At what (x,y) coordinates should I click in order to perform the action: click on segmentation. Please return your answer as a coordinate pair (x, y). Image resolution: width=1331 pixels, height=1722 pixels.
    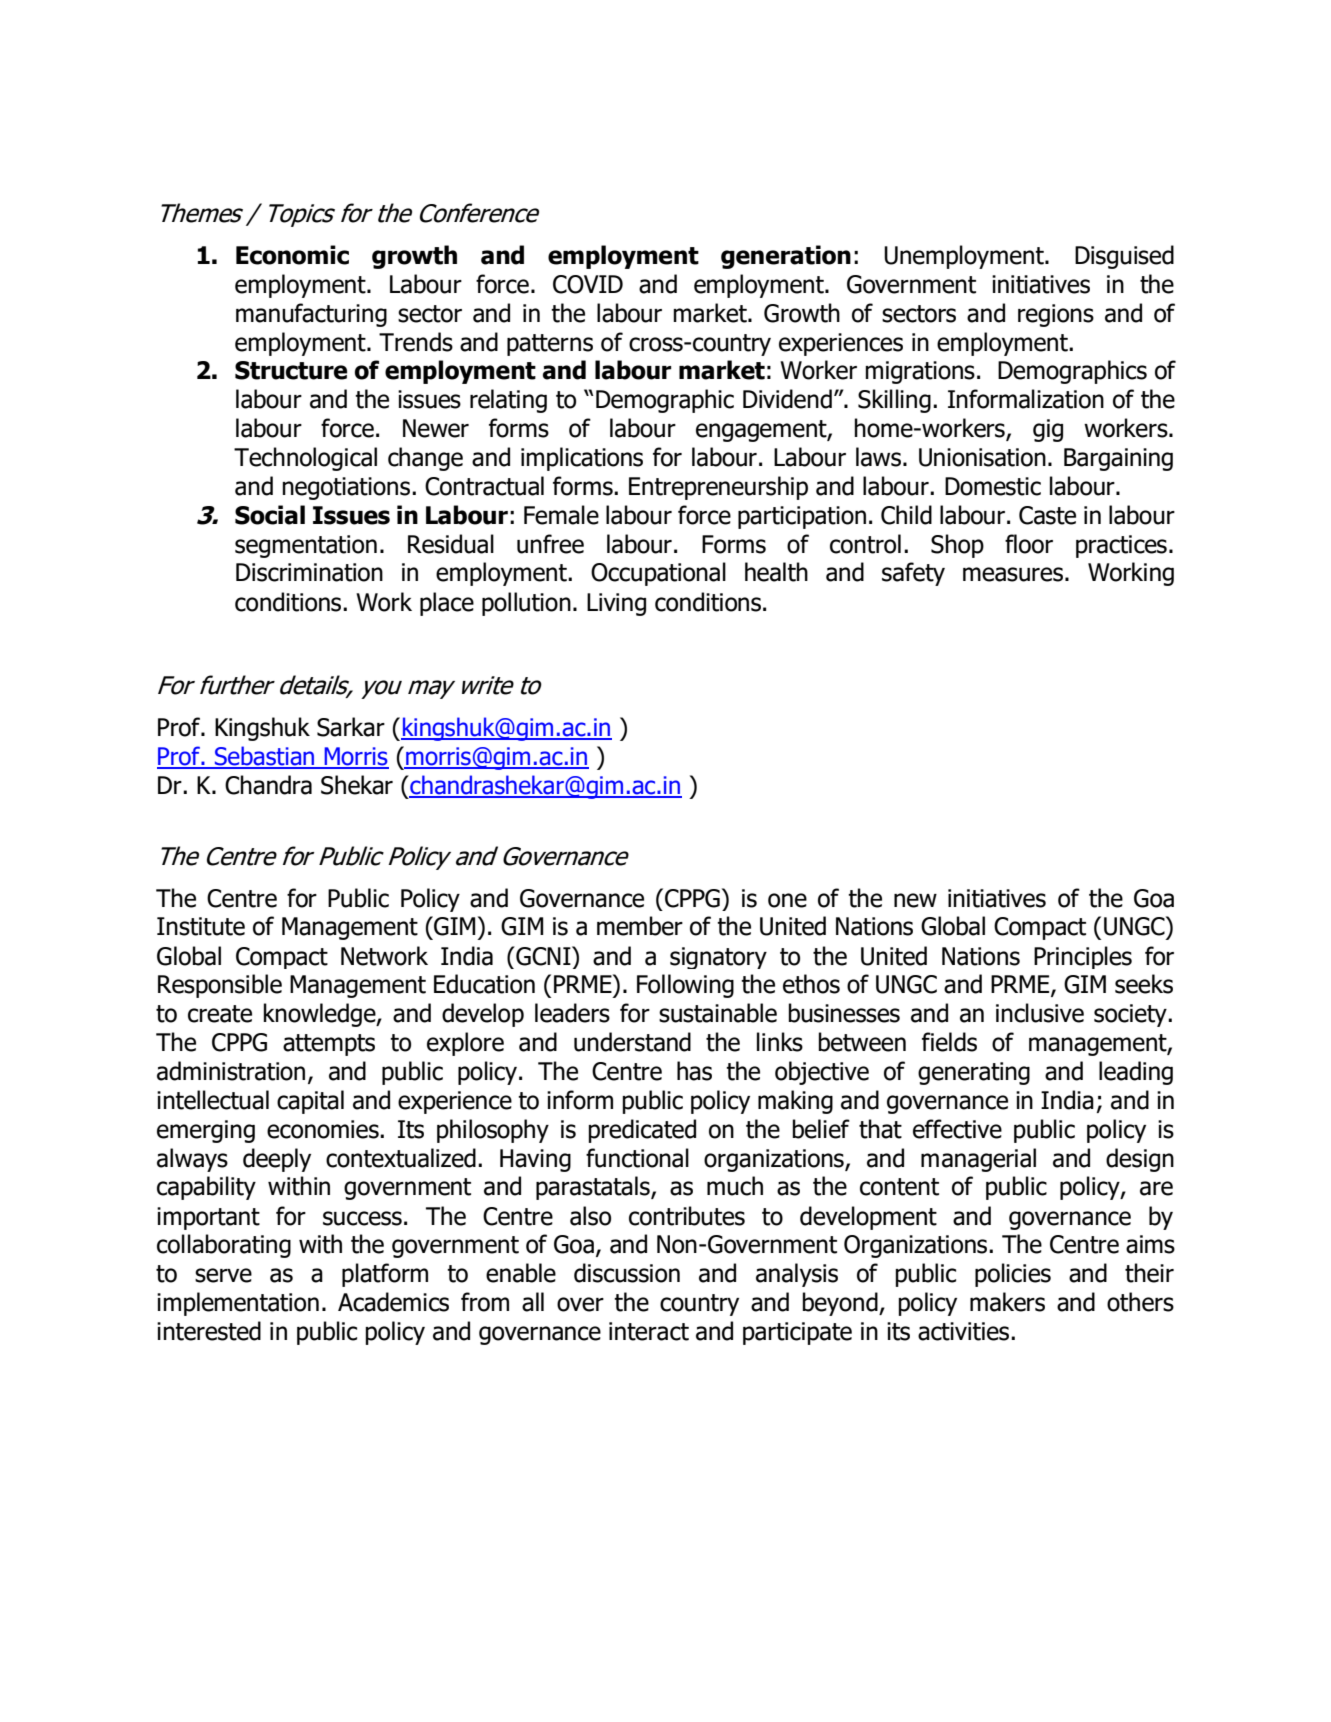
    Looking at the image, I should click on (306, 546).
